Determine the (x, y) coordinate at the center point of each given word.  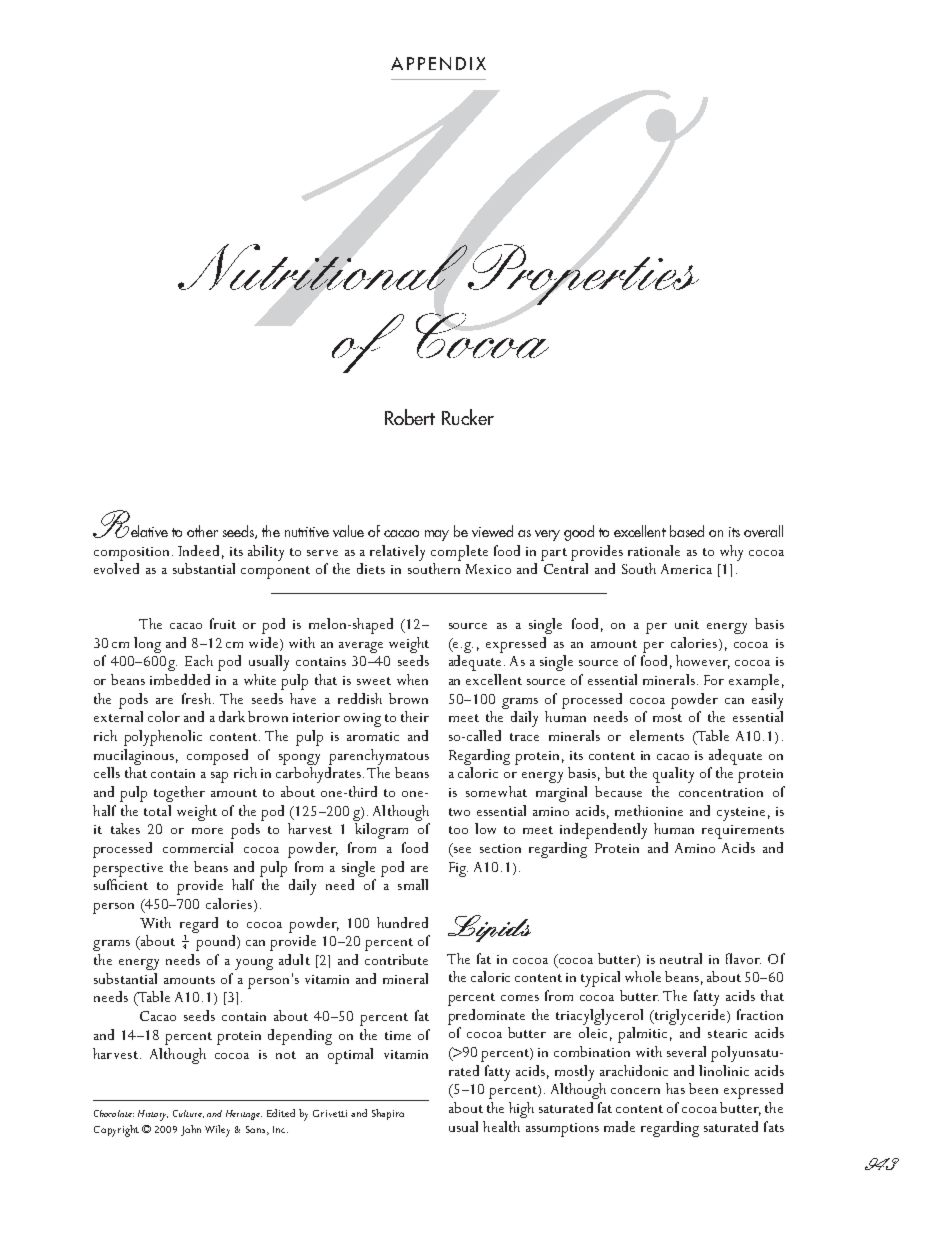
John (191, 1130)
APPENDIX (438, 63)
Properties (582, 274)
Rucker (468, 417)
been (703, 1088)
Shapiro (388, 1114)
